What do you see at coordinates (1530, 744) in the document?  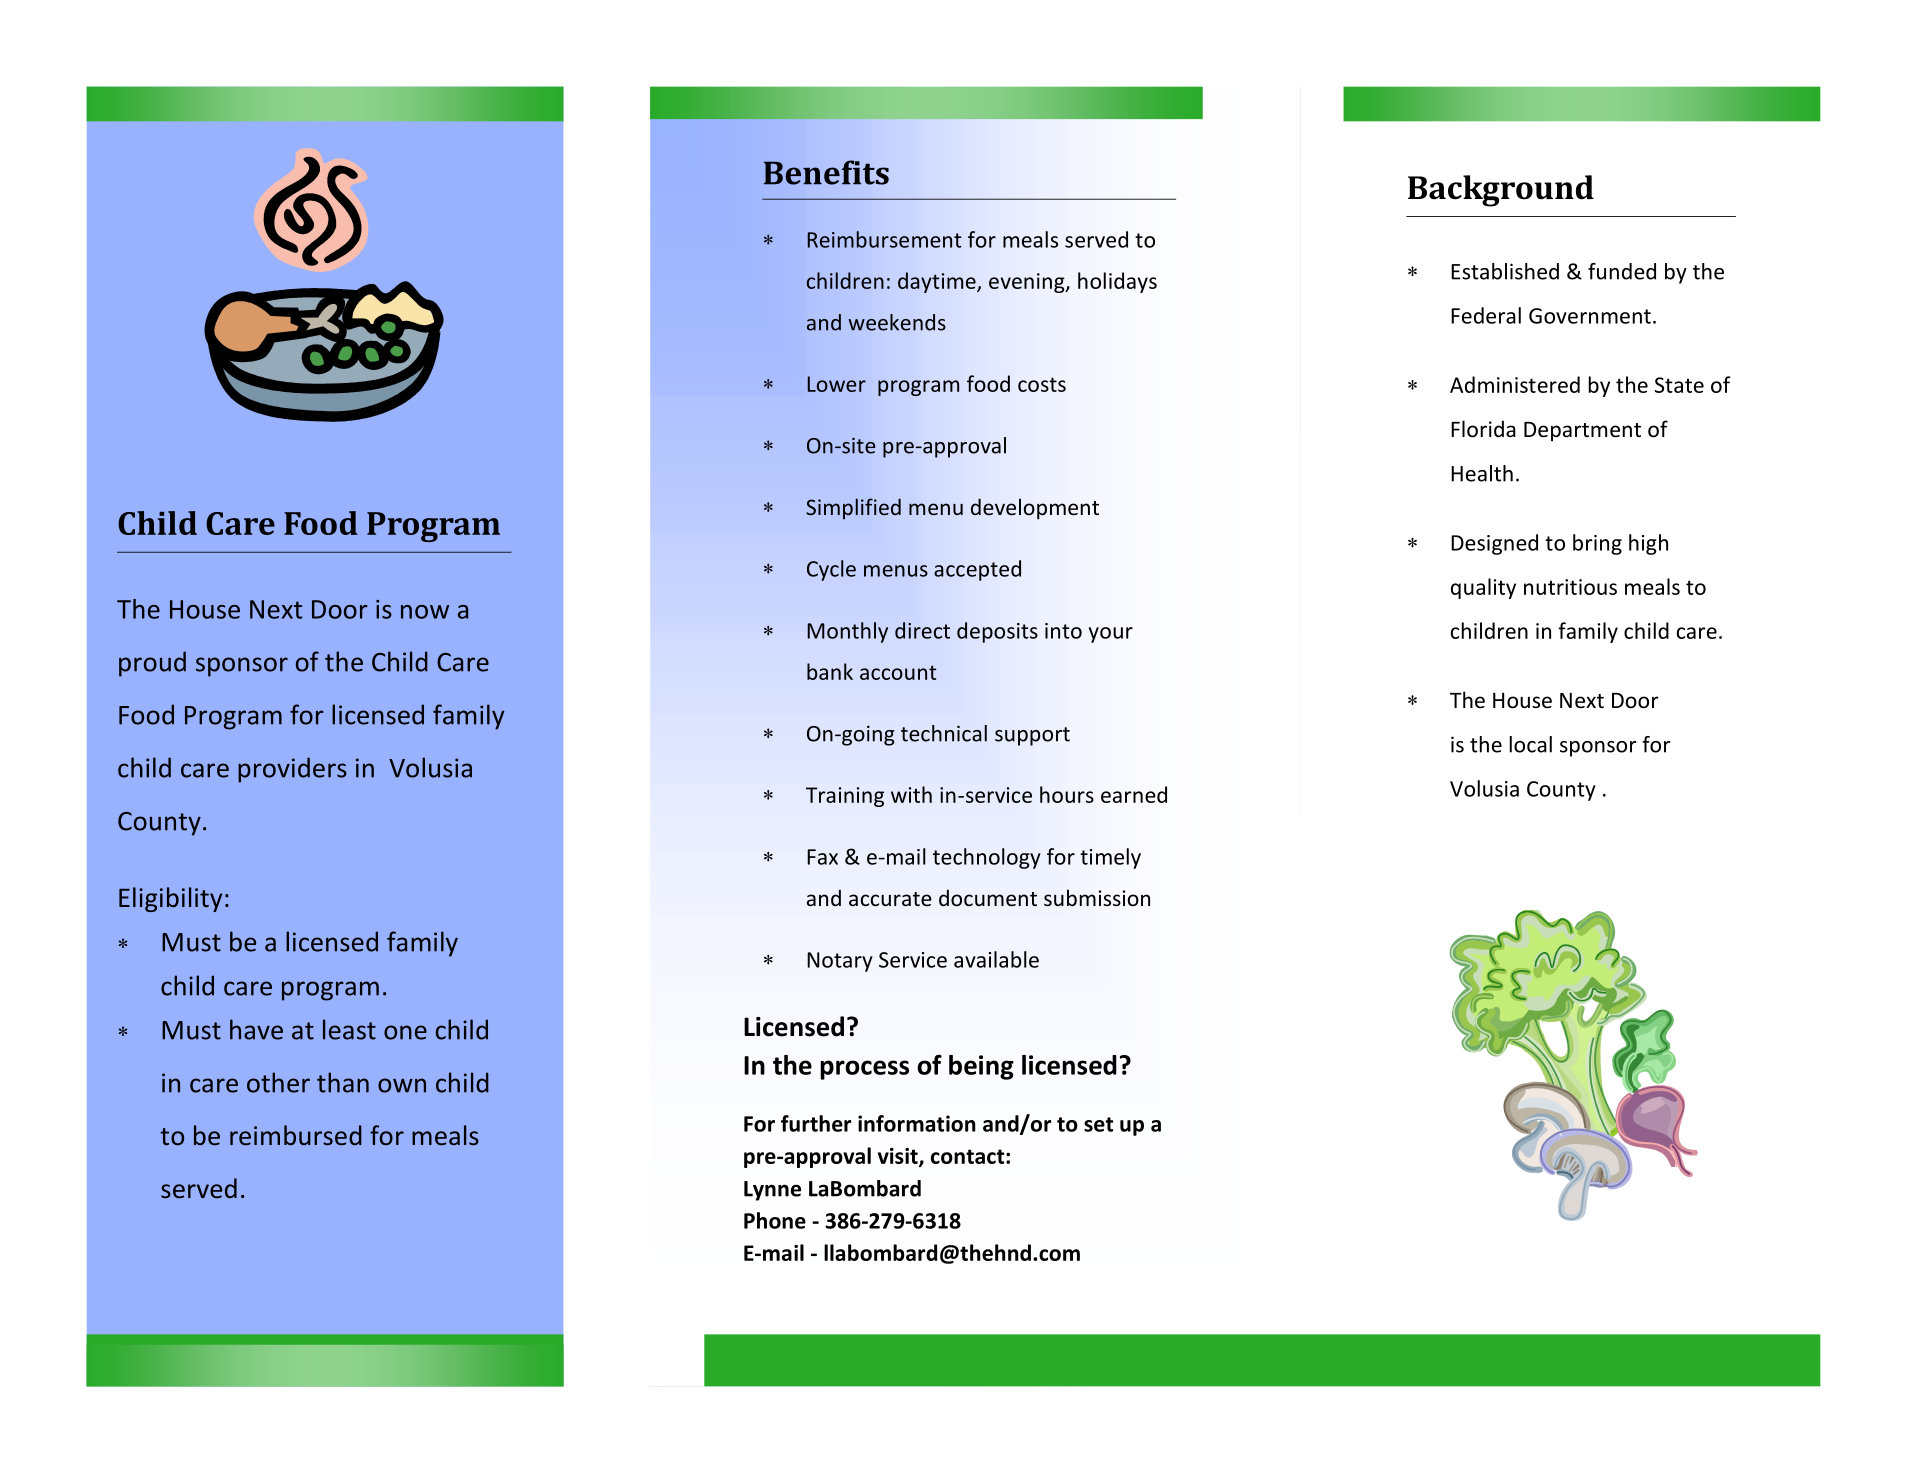 I see `local` at bounding box center [1530, 744].
